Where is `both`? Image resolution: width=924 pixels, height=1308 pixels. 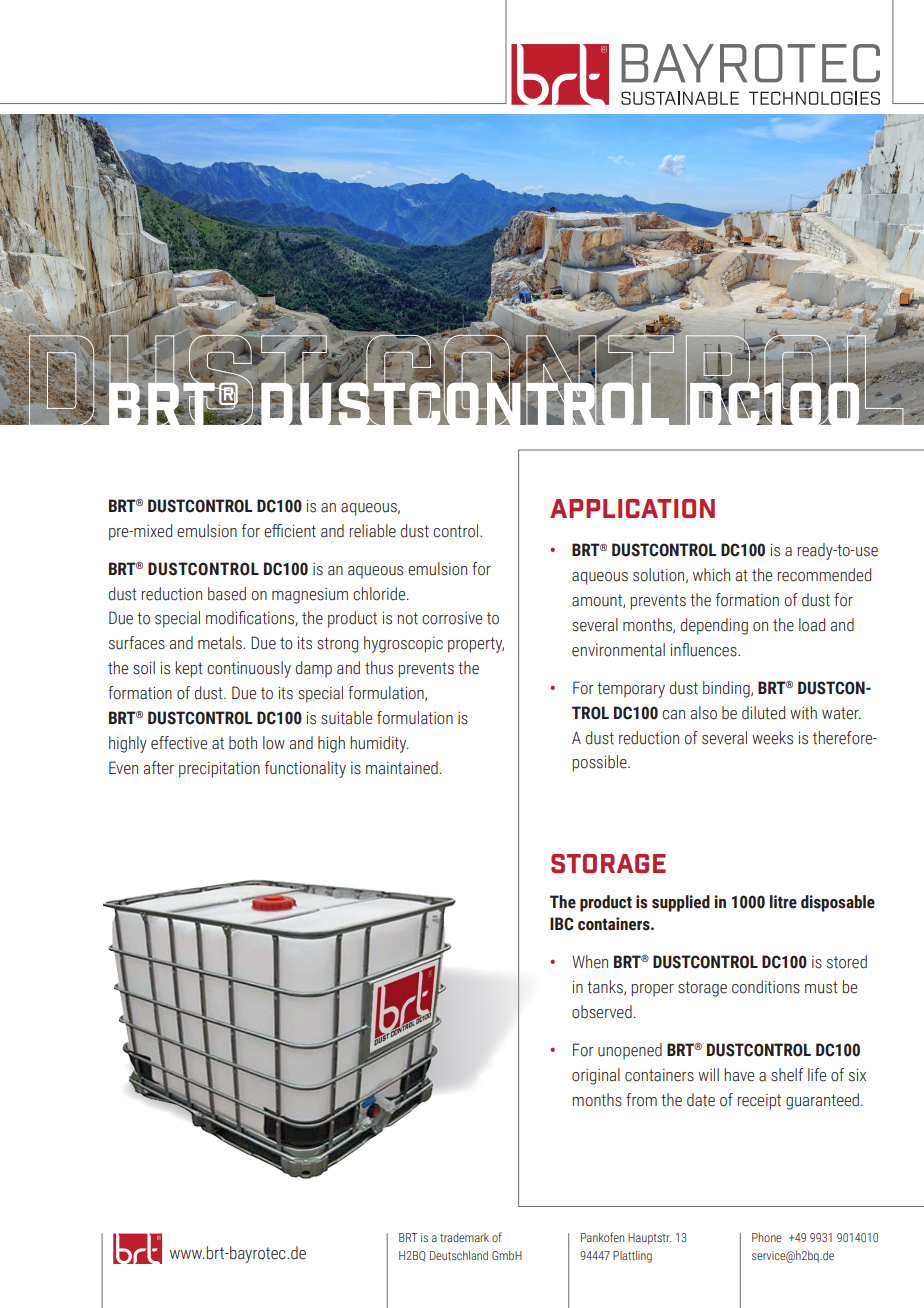
both is located at coordinates (243, 743).
